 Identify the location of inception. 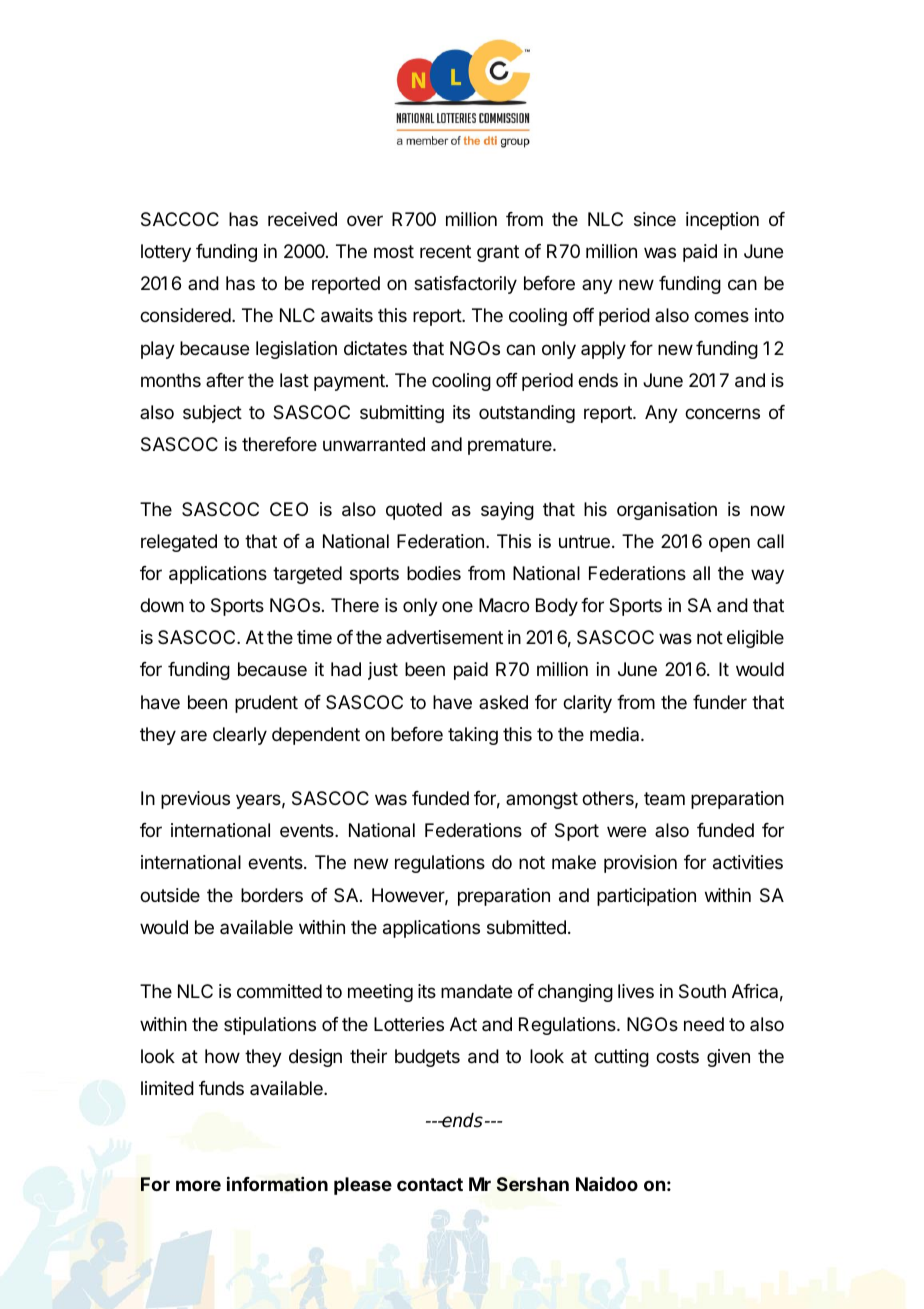
(722, 221).
